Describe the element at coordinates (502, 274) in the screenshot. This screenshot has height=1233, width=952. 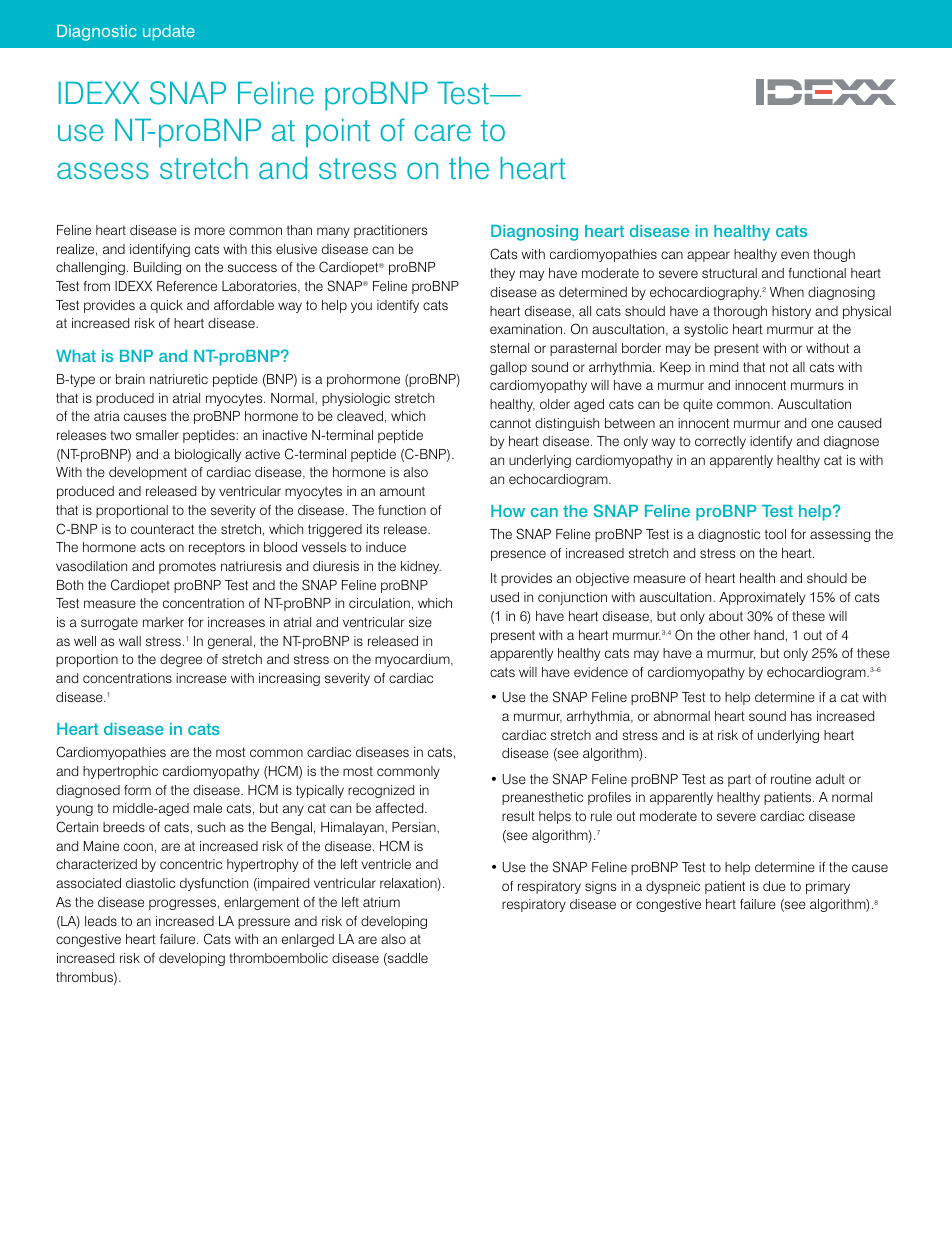
I see `they` at that location.
